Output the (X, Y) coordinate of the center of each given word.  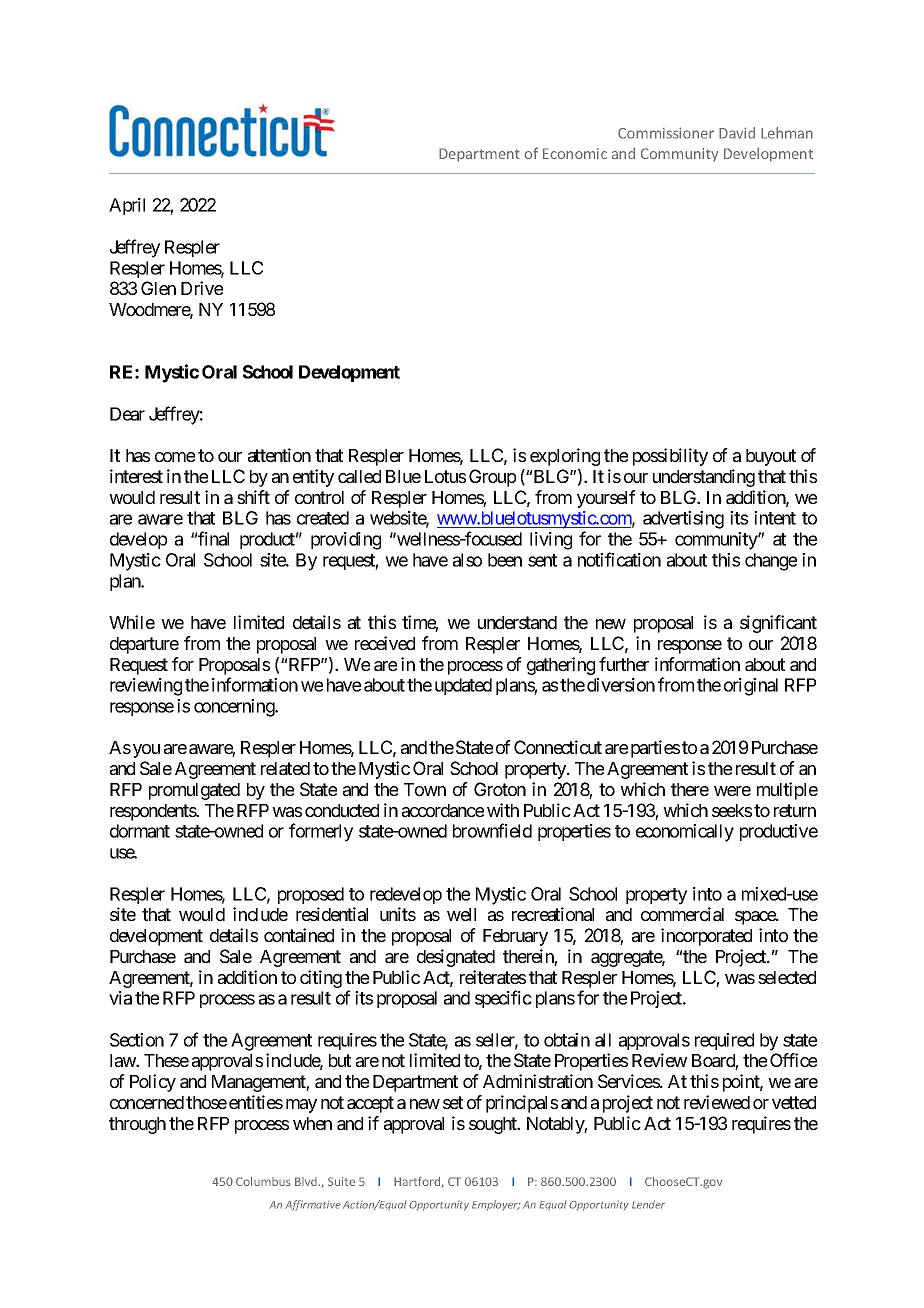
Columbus (263, 1181)
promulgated (194, 791)
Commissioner (666, 133)
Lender (648, 1204)
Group (492, 478)
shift (253, 497)
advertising (683, 520)
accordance (443, 810)
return (795, 810)
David (737, 133)
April (127, 206)
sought (494, 1125)
